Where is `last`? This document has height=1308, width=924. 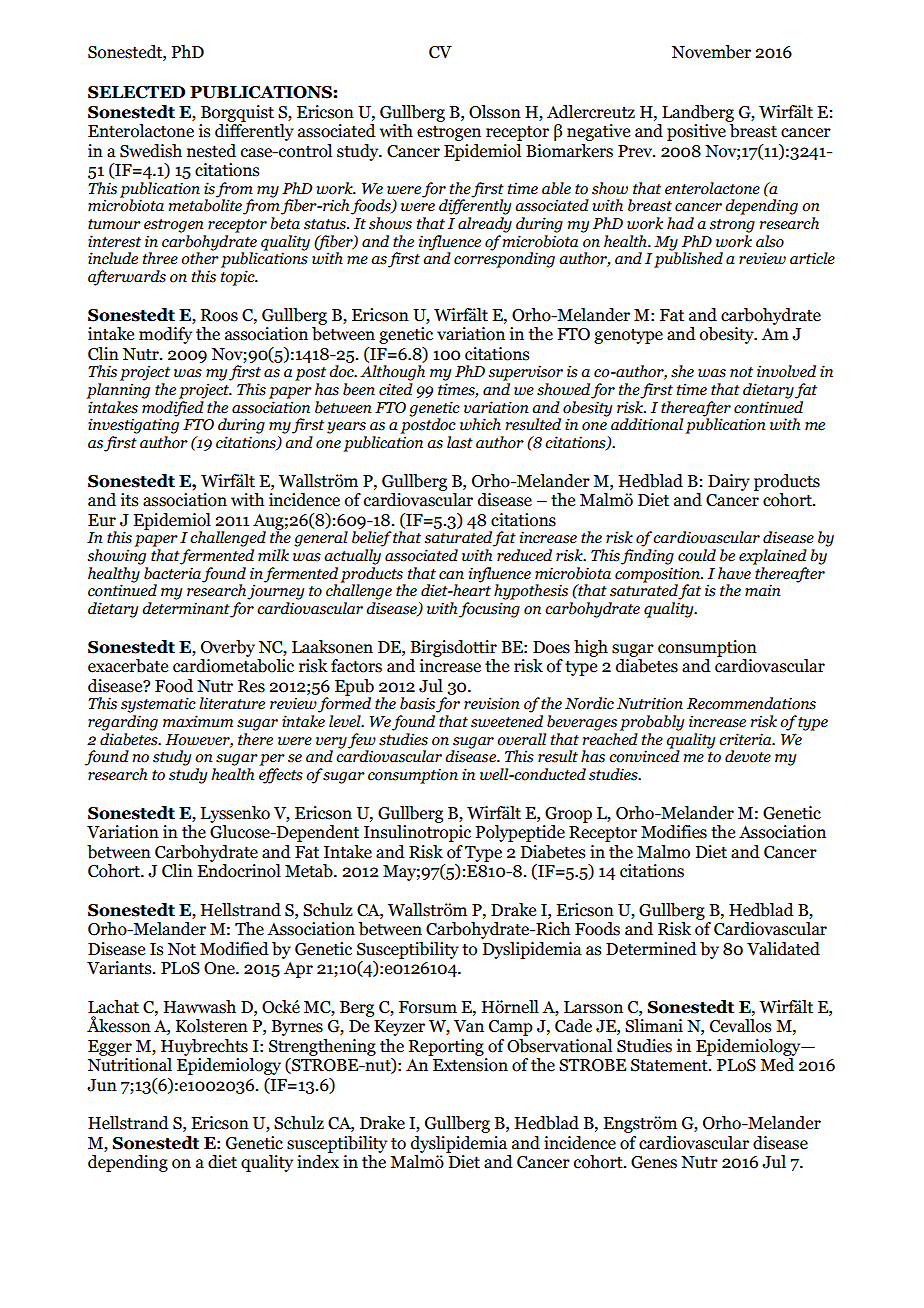 last is located at coordinates (460, 442).
